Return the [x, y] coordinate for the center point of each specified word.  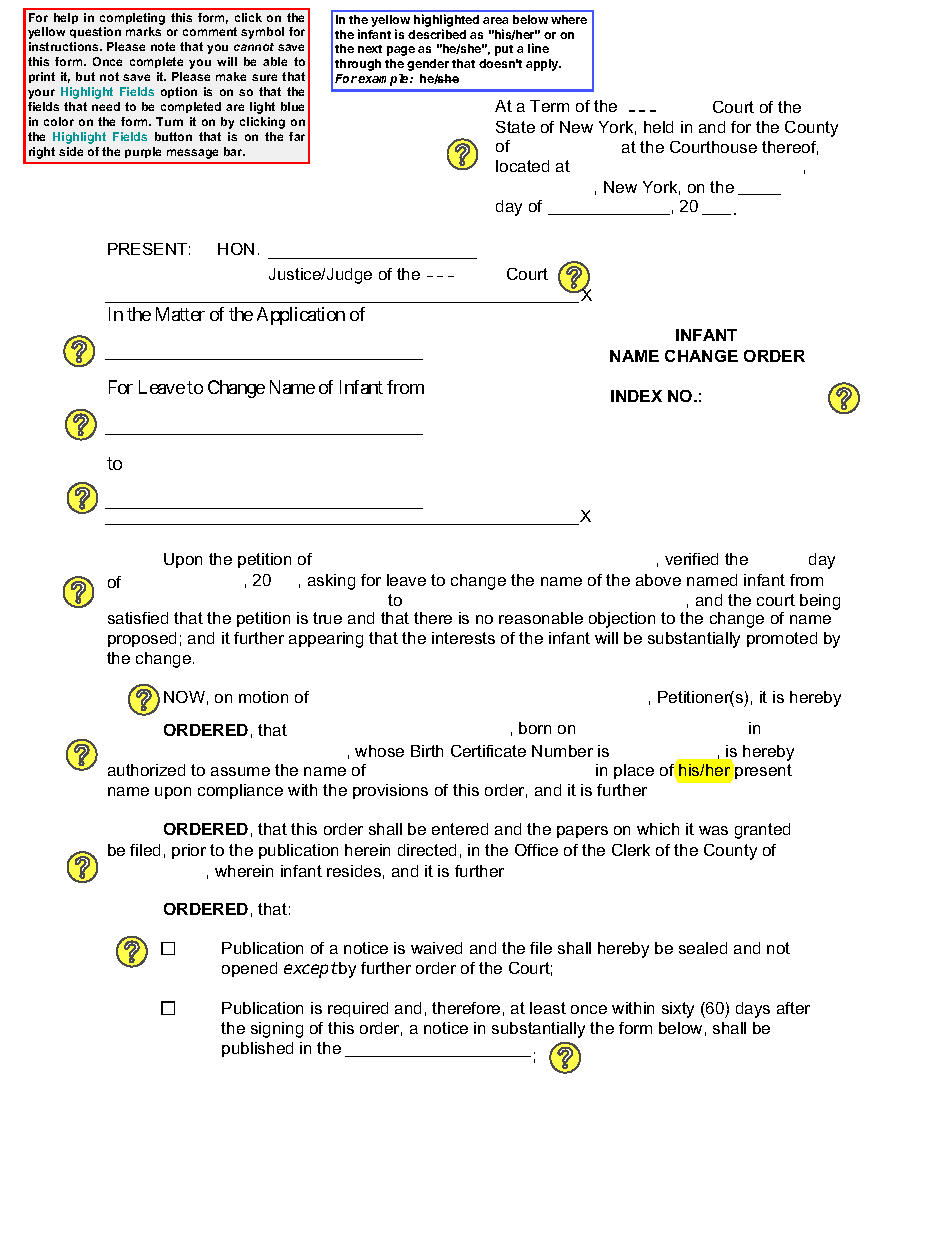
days [753, 1010]
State [515, 127]
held [658, 127]
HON [236, 249]
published [257, 1049]
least [548, 1008]
